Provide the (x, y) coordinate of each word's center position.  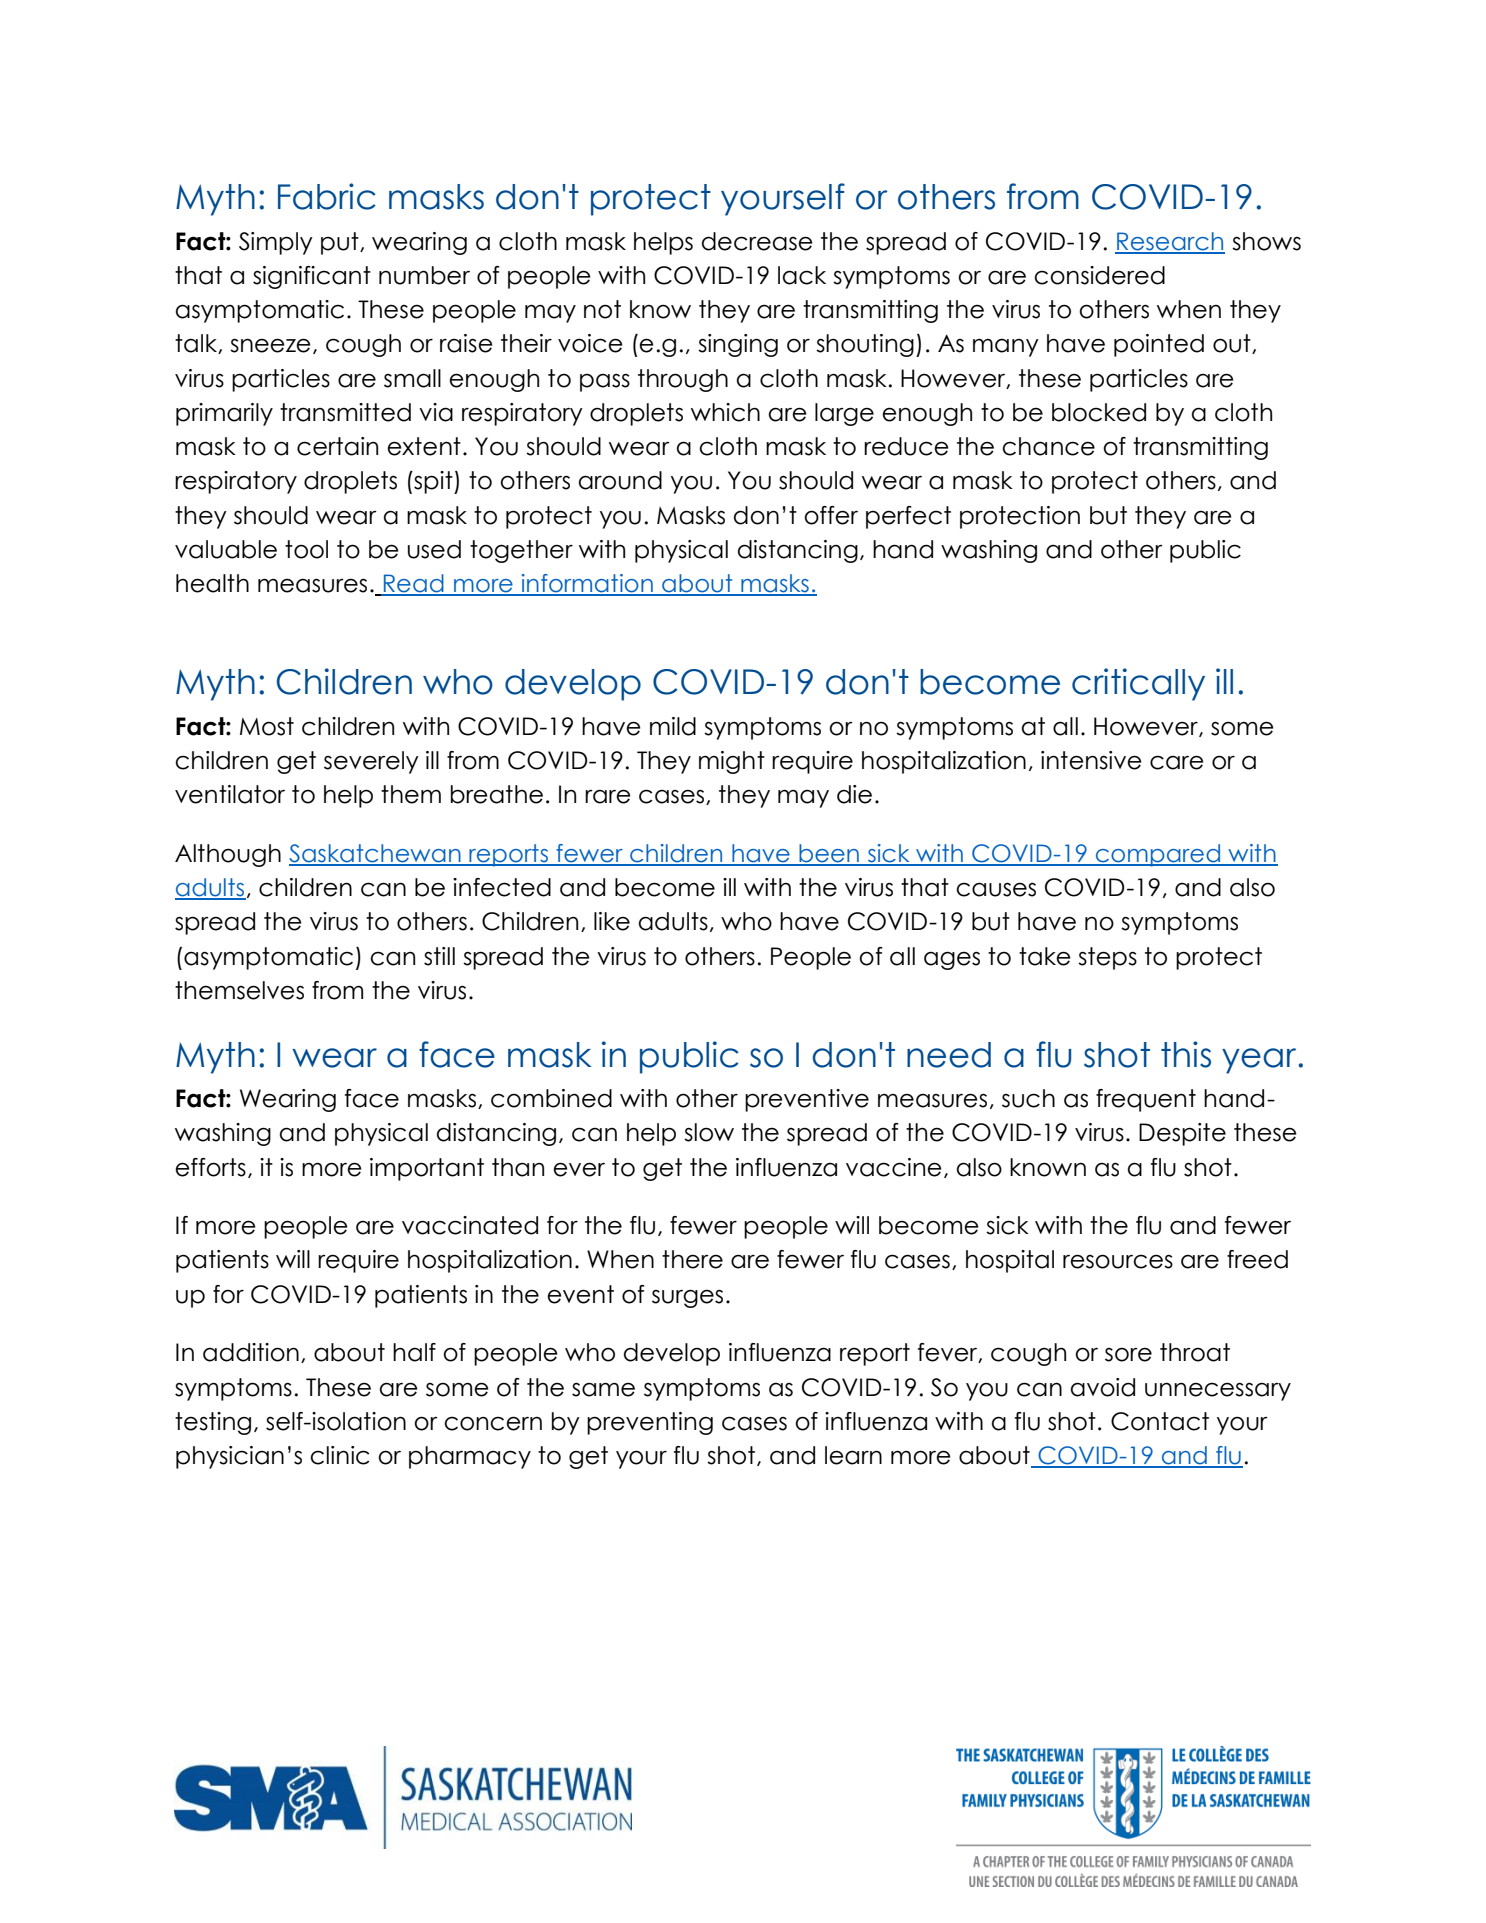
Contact (1160, 1421)
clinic (340, 1455)
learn (853, 1455)
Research (1170, 242)
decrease (757, 241)
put (341, 243)
